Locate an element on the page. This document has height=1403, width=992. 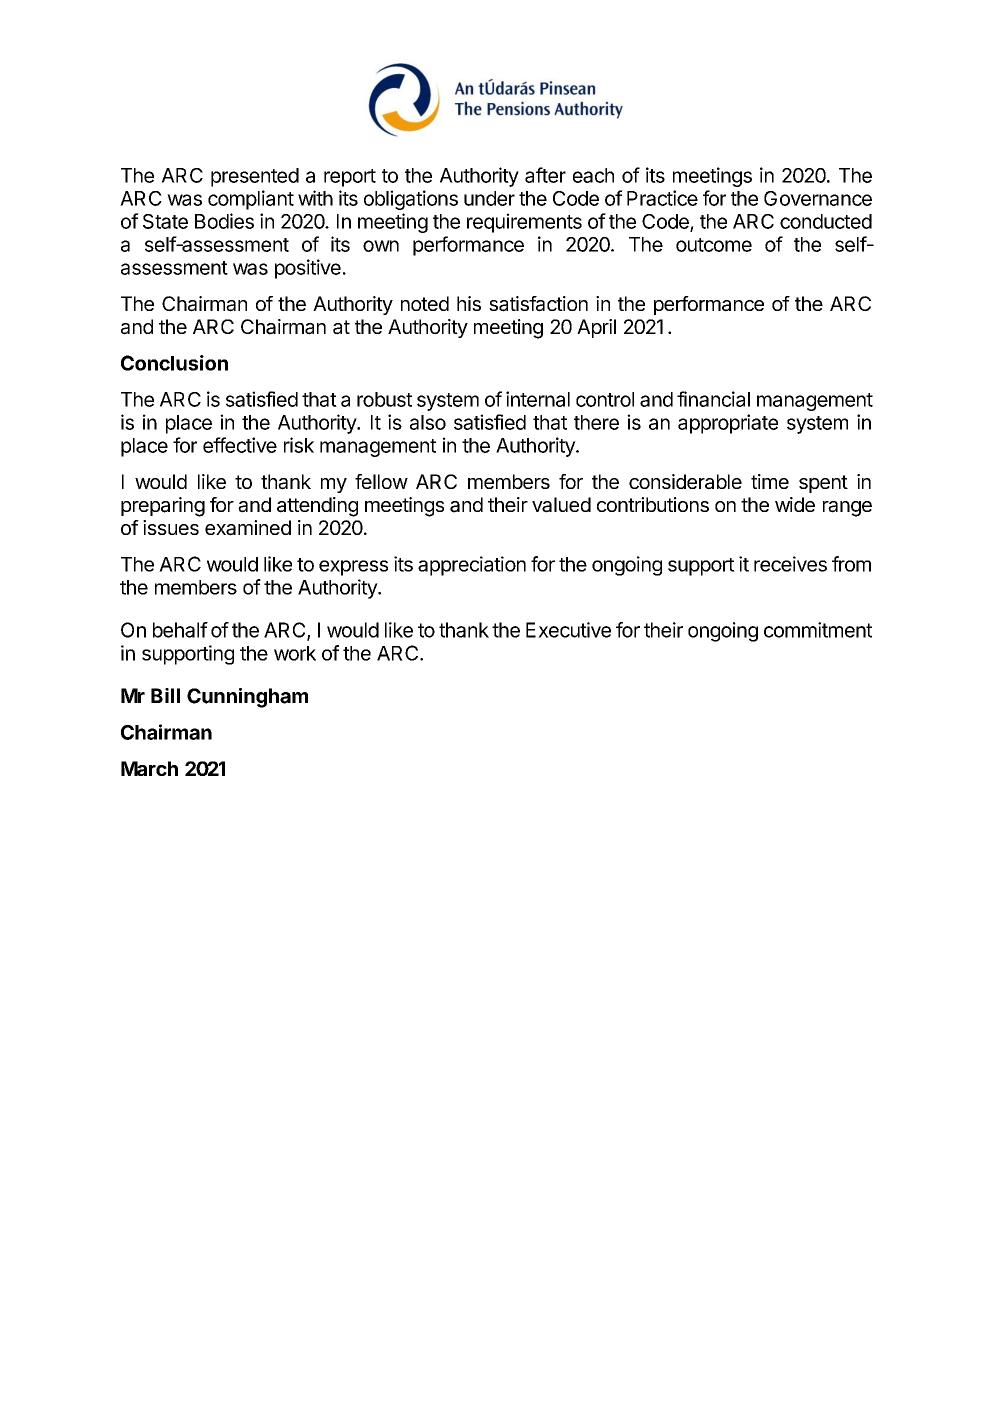
under is located at coordinates (489, 198).
